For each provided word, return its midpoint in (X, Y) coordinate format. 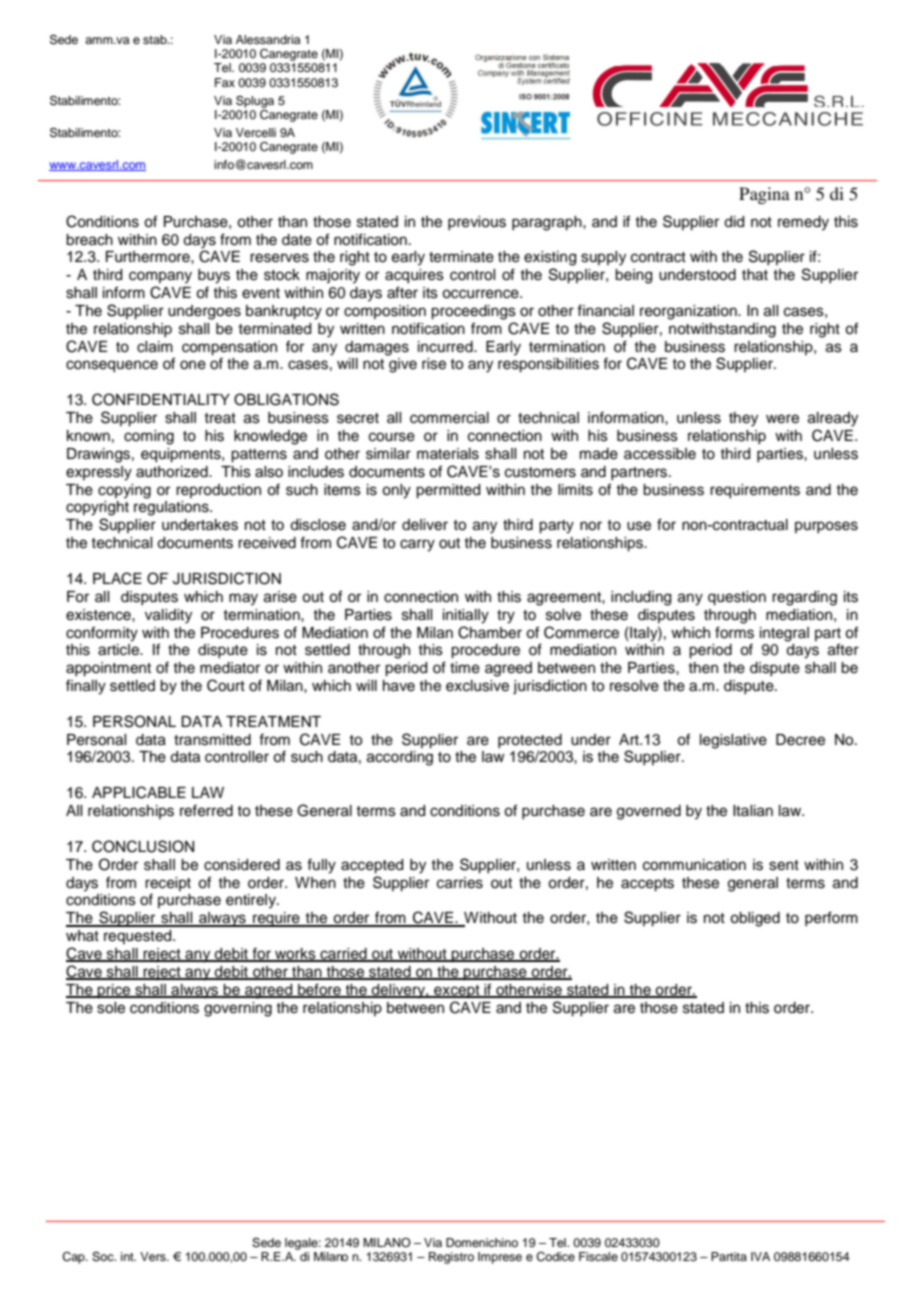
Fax (225, 82)
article (119, 650)
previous (477, 223)
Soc (104, 1257)
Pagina (764, 195)
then (703, 668)
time (465, 668)
